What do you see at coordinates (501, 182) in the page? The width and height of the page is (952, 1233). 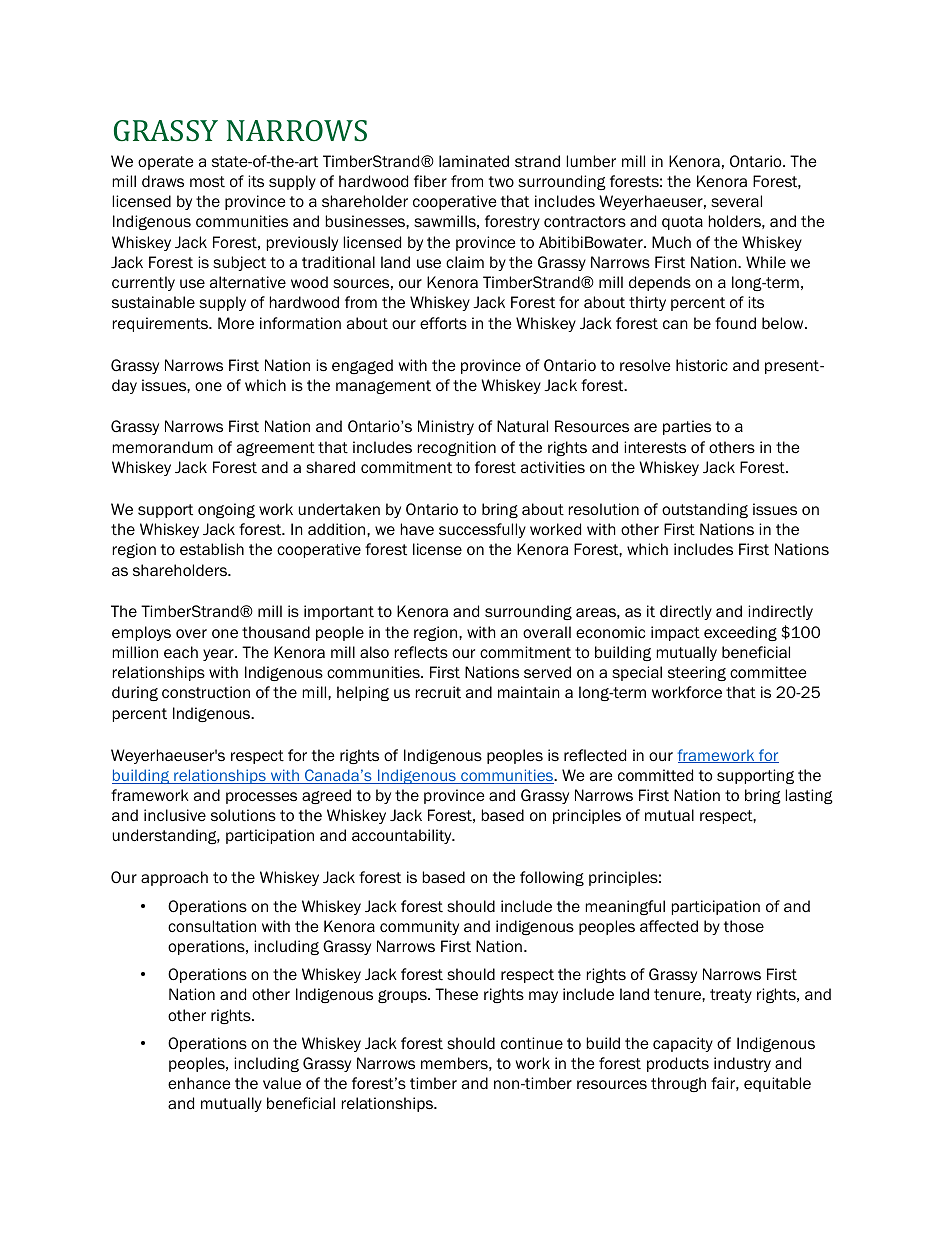 I see `two` at bounding box center [501, 182].
